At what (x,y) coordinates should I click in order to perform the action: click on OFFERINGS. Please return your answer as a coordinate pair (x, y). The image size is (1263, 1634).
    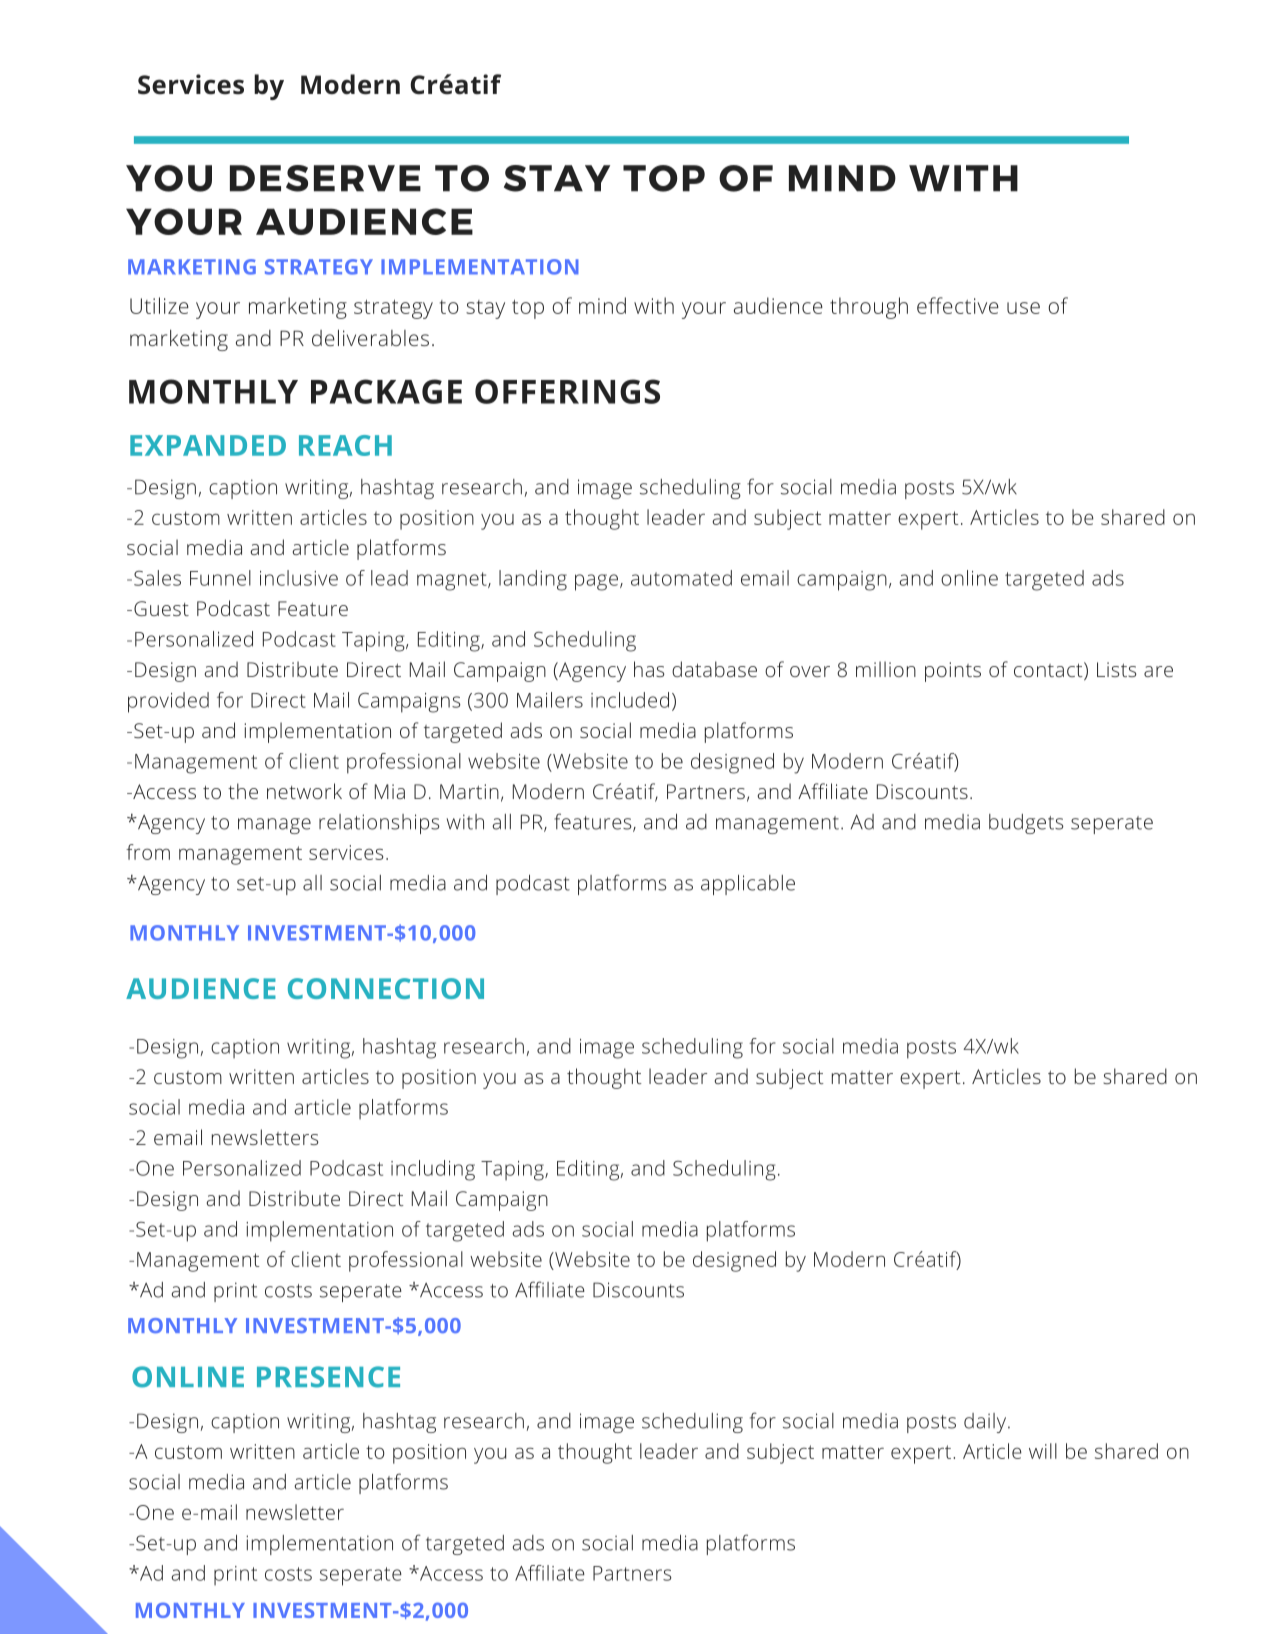
    Looking at the image, I should click on (567, 391).
